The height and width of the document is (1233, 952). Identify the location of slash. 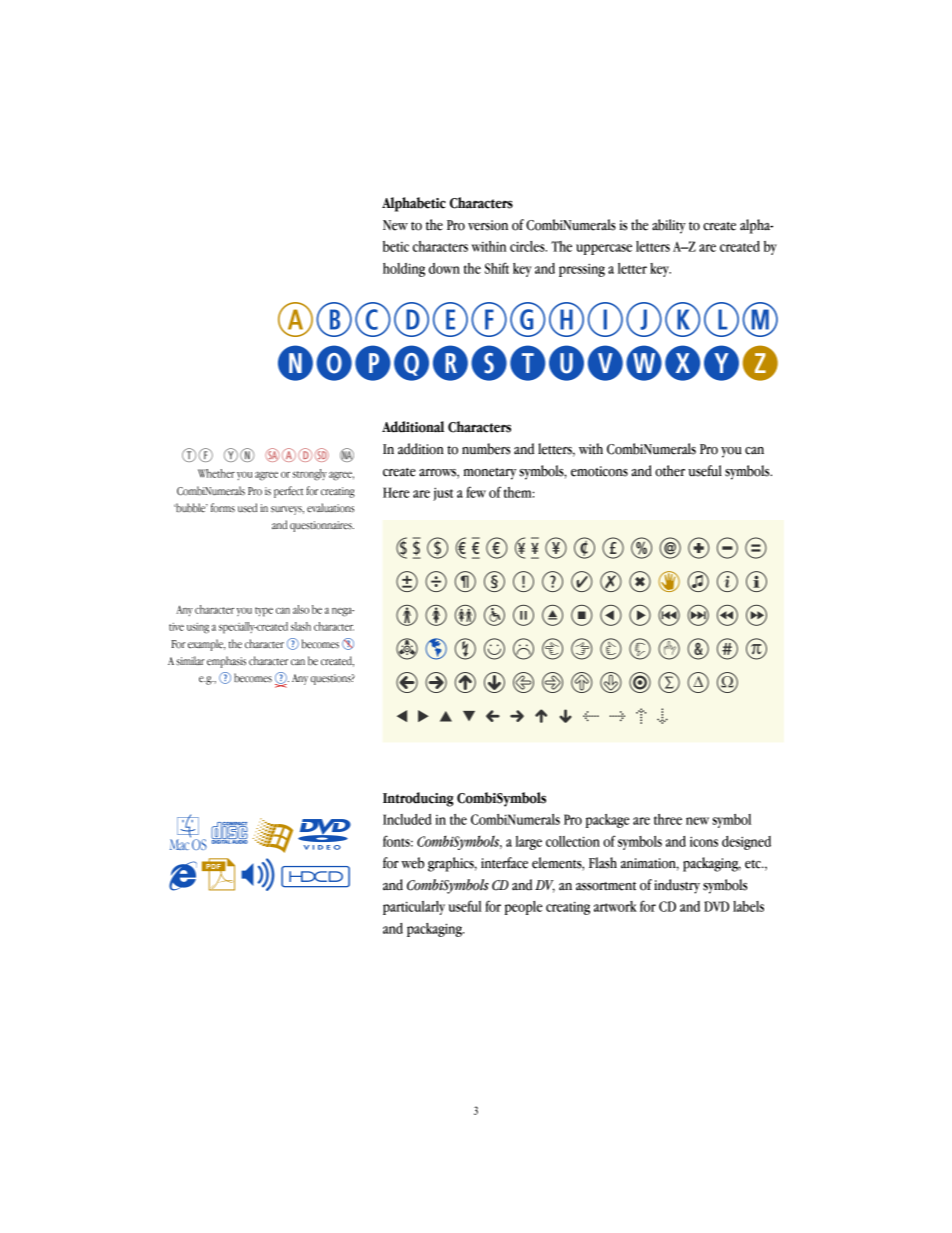
(301, 626).
